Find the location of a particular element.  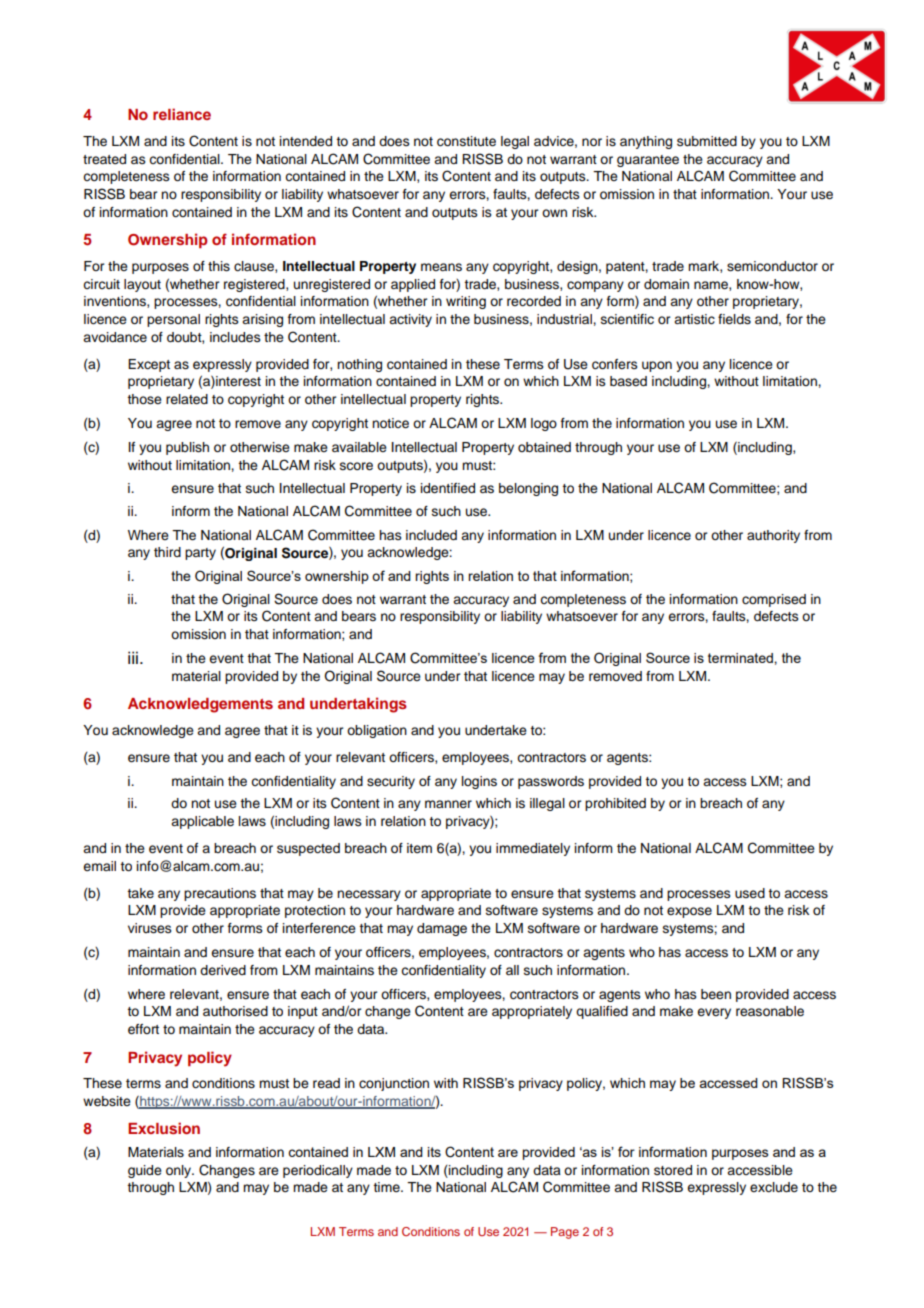

obligation is located at coordinates (377, 731).
